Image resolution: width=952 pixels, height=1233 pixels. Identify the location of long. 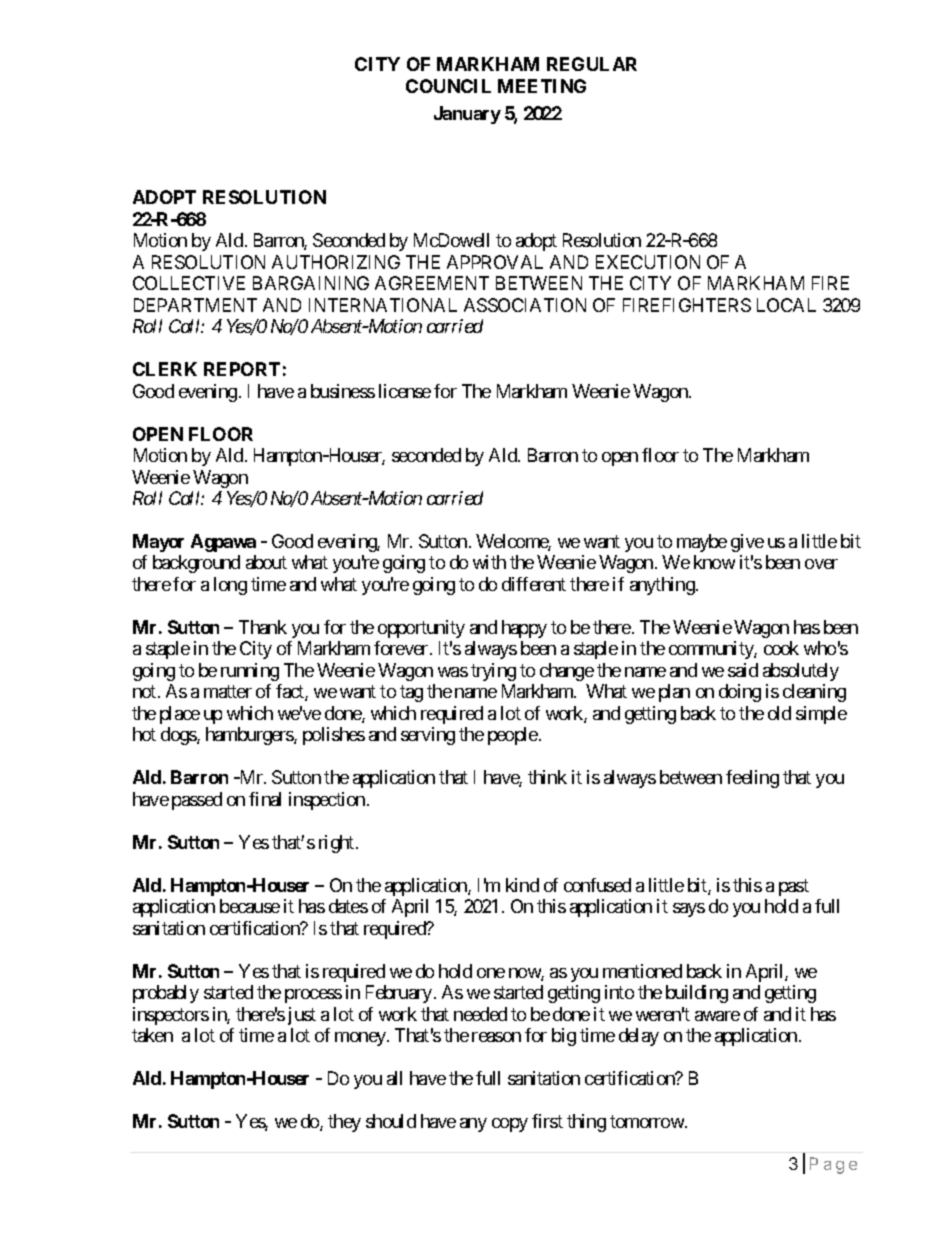
(230, 586).
